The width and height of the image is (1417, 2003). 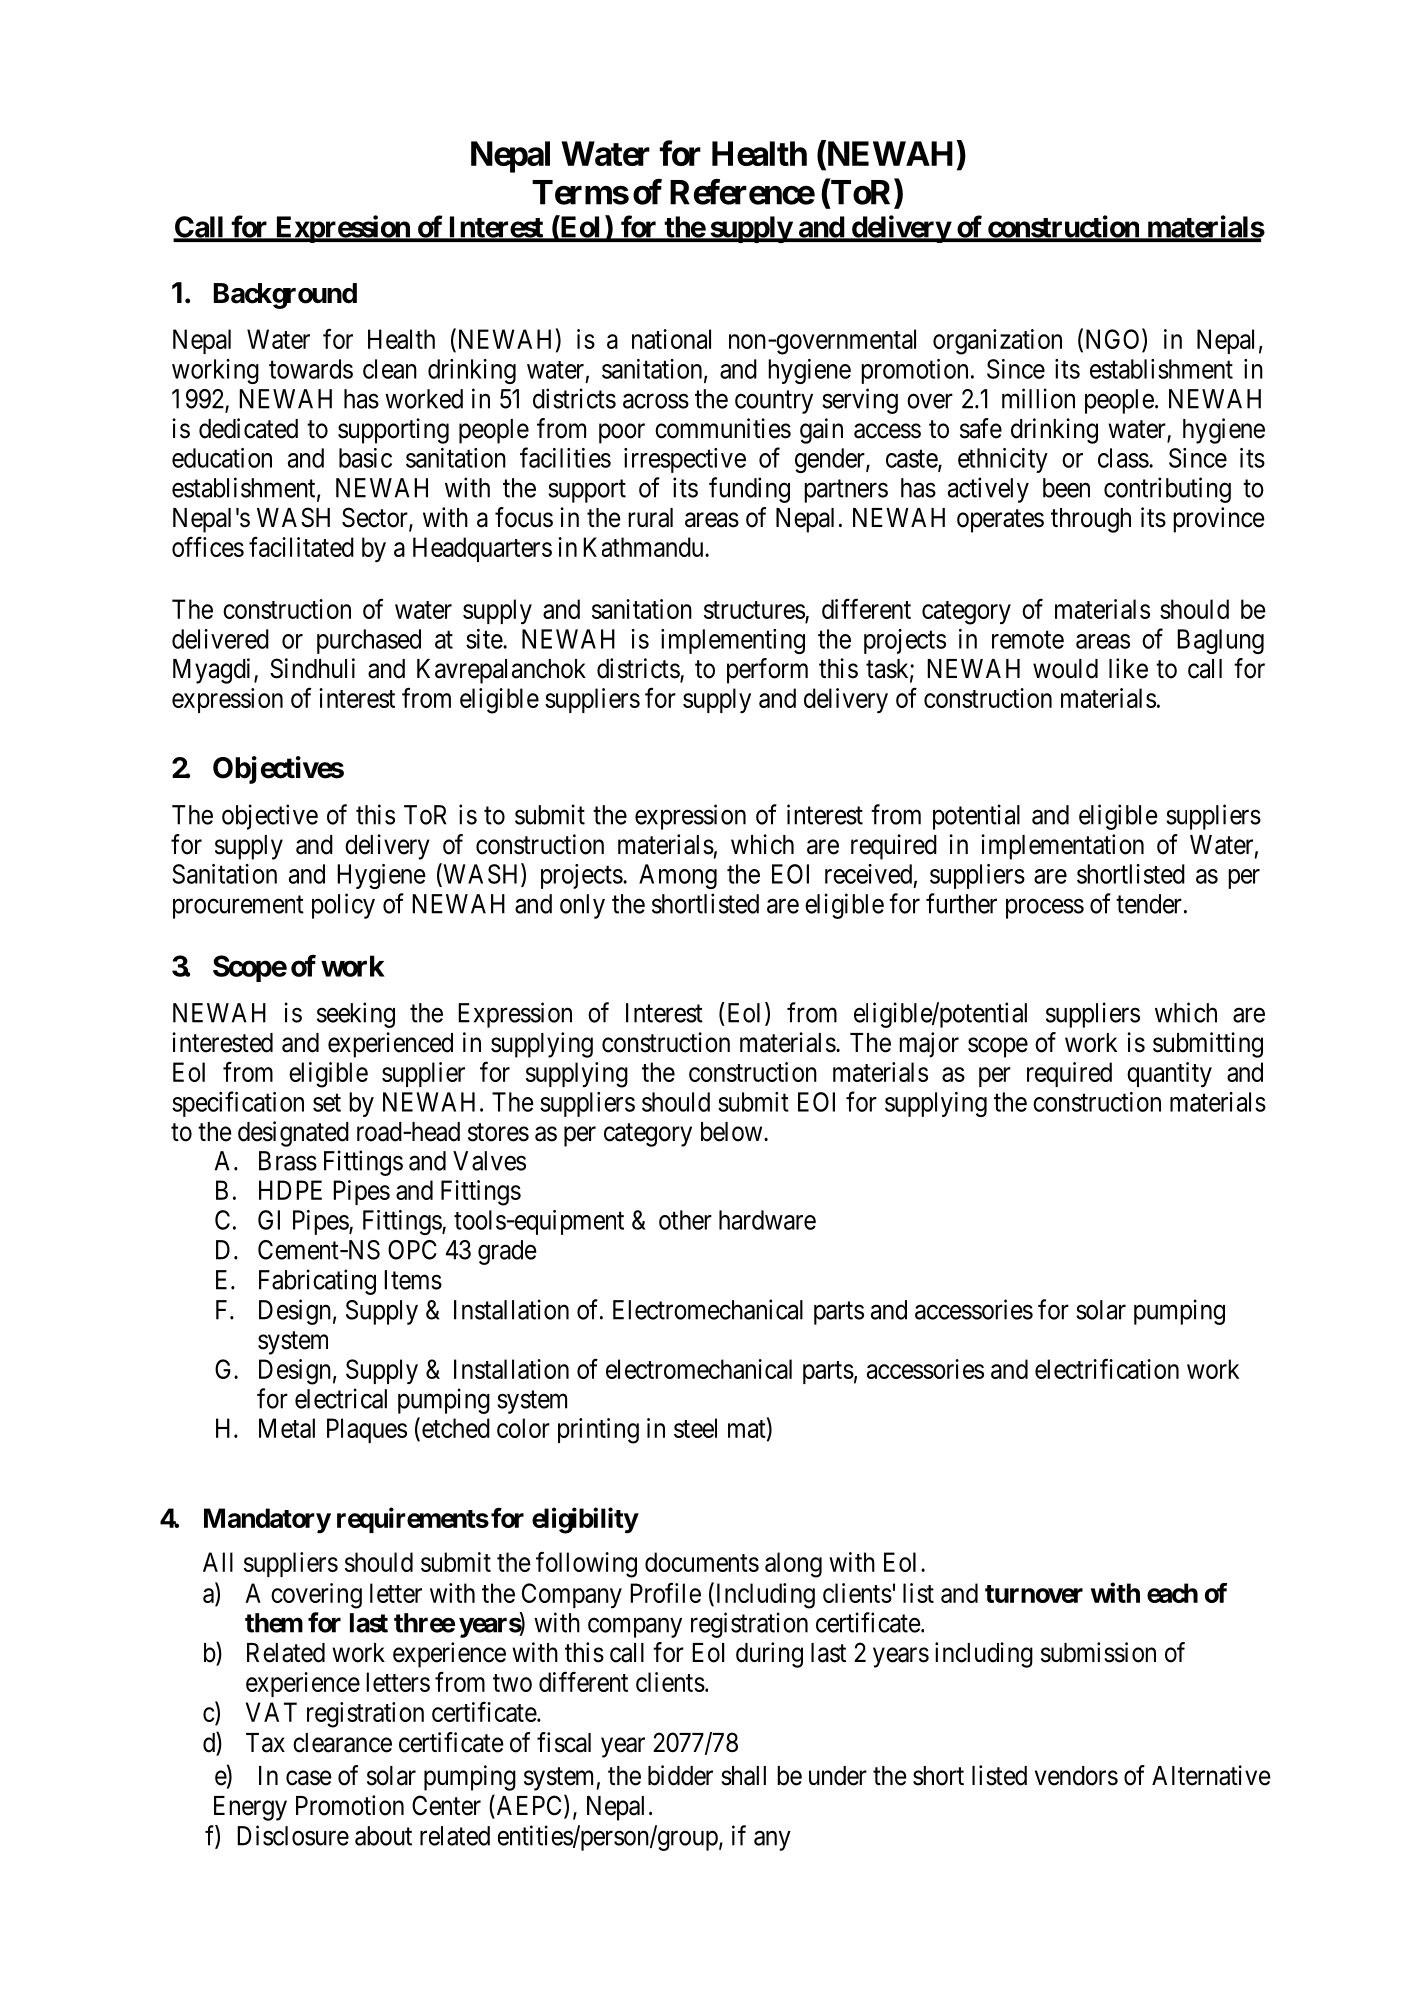 I want to click on million, so click(x=1038, y=398).
